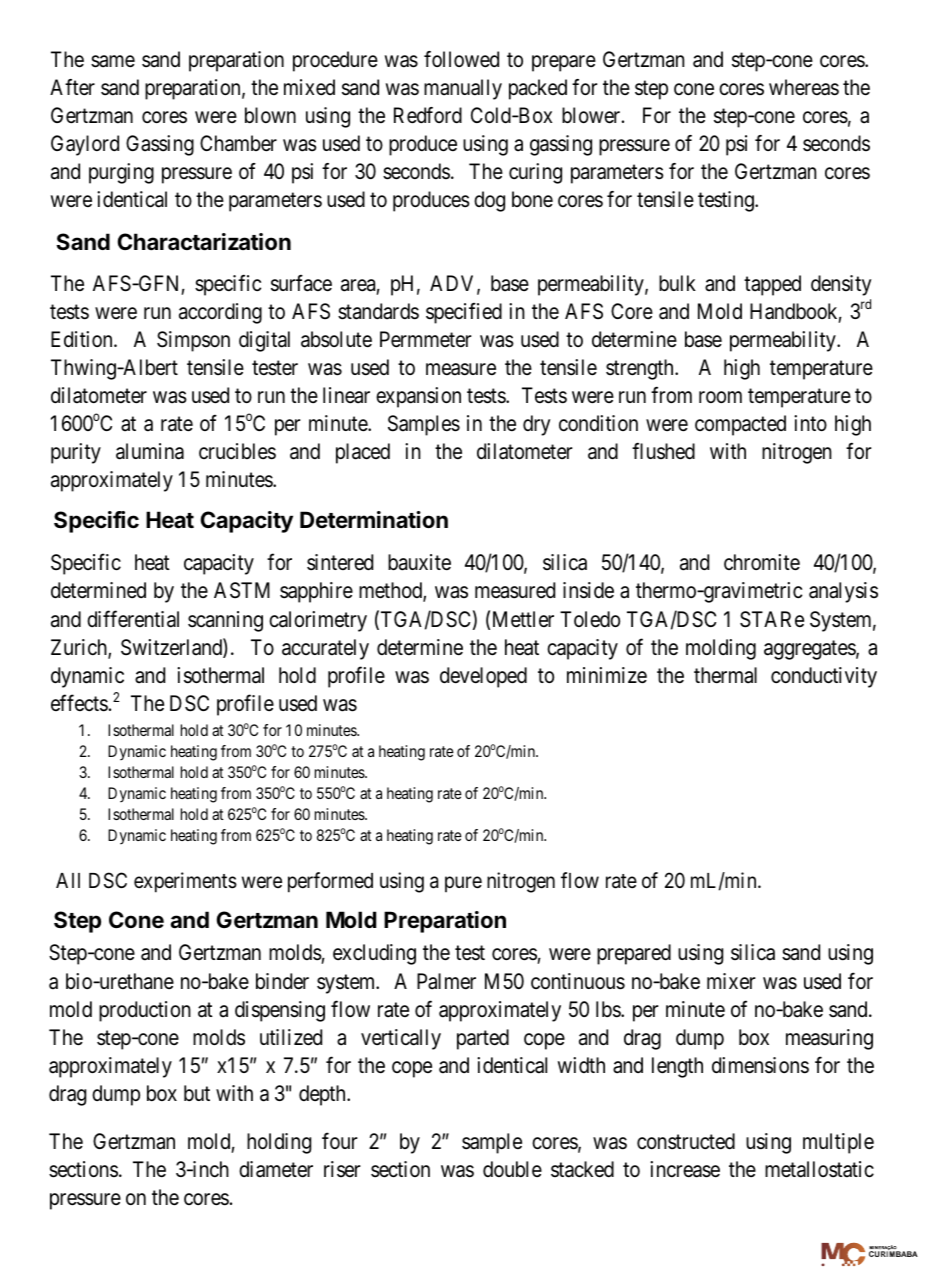 This image has height=1288, width=949. I want to click on double, so click(512, 1169).
